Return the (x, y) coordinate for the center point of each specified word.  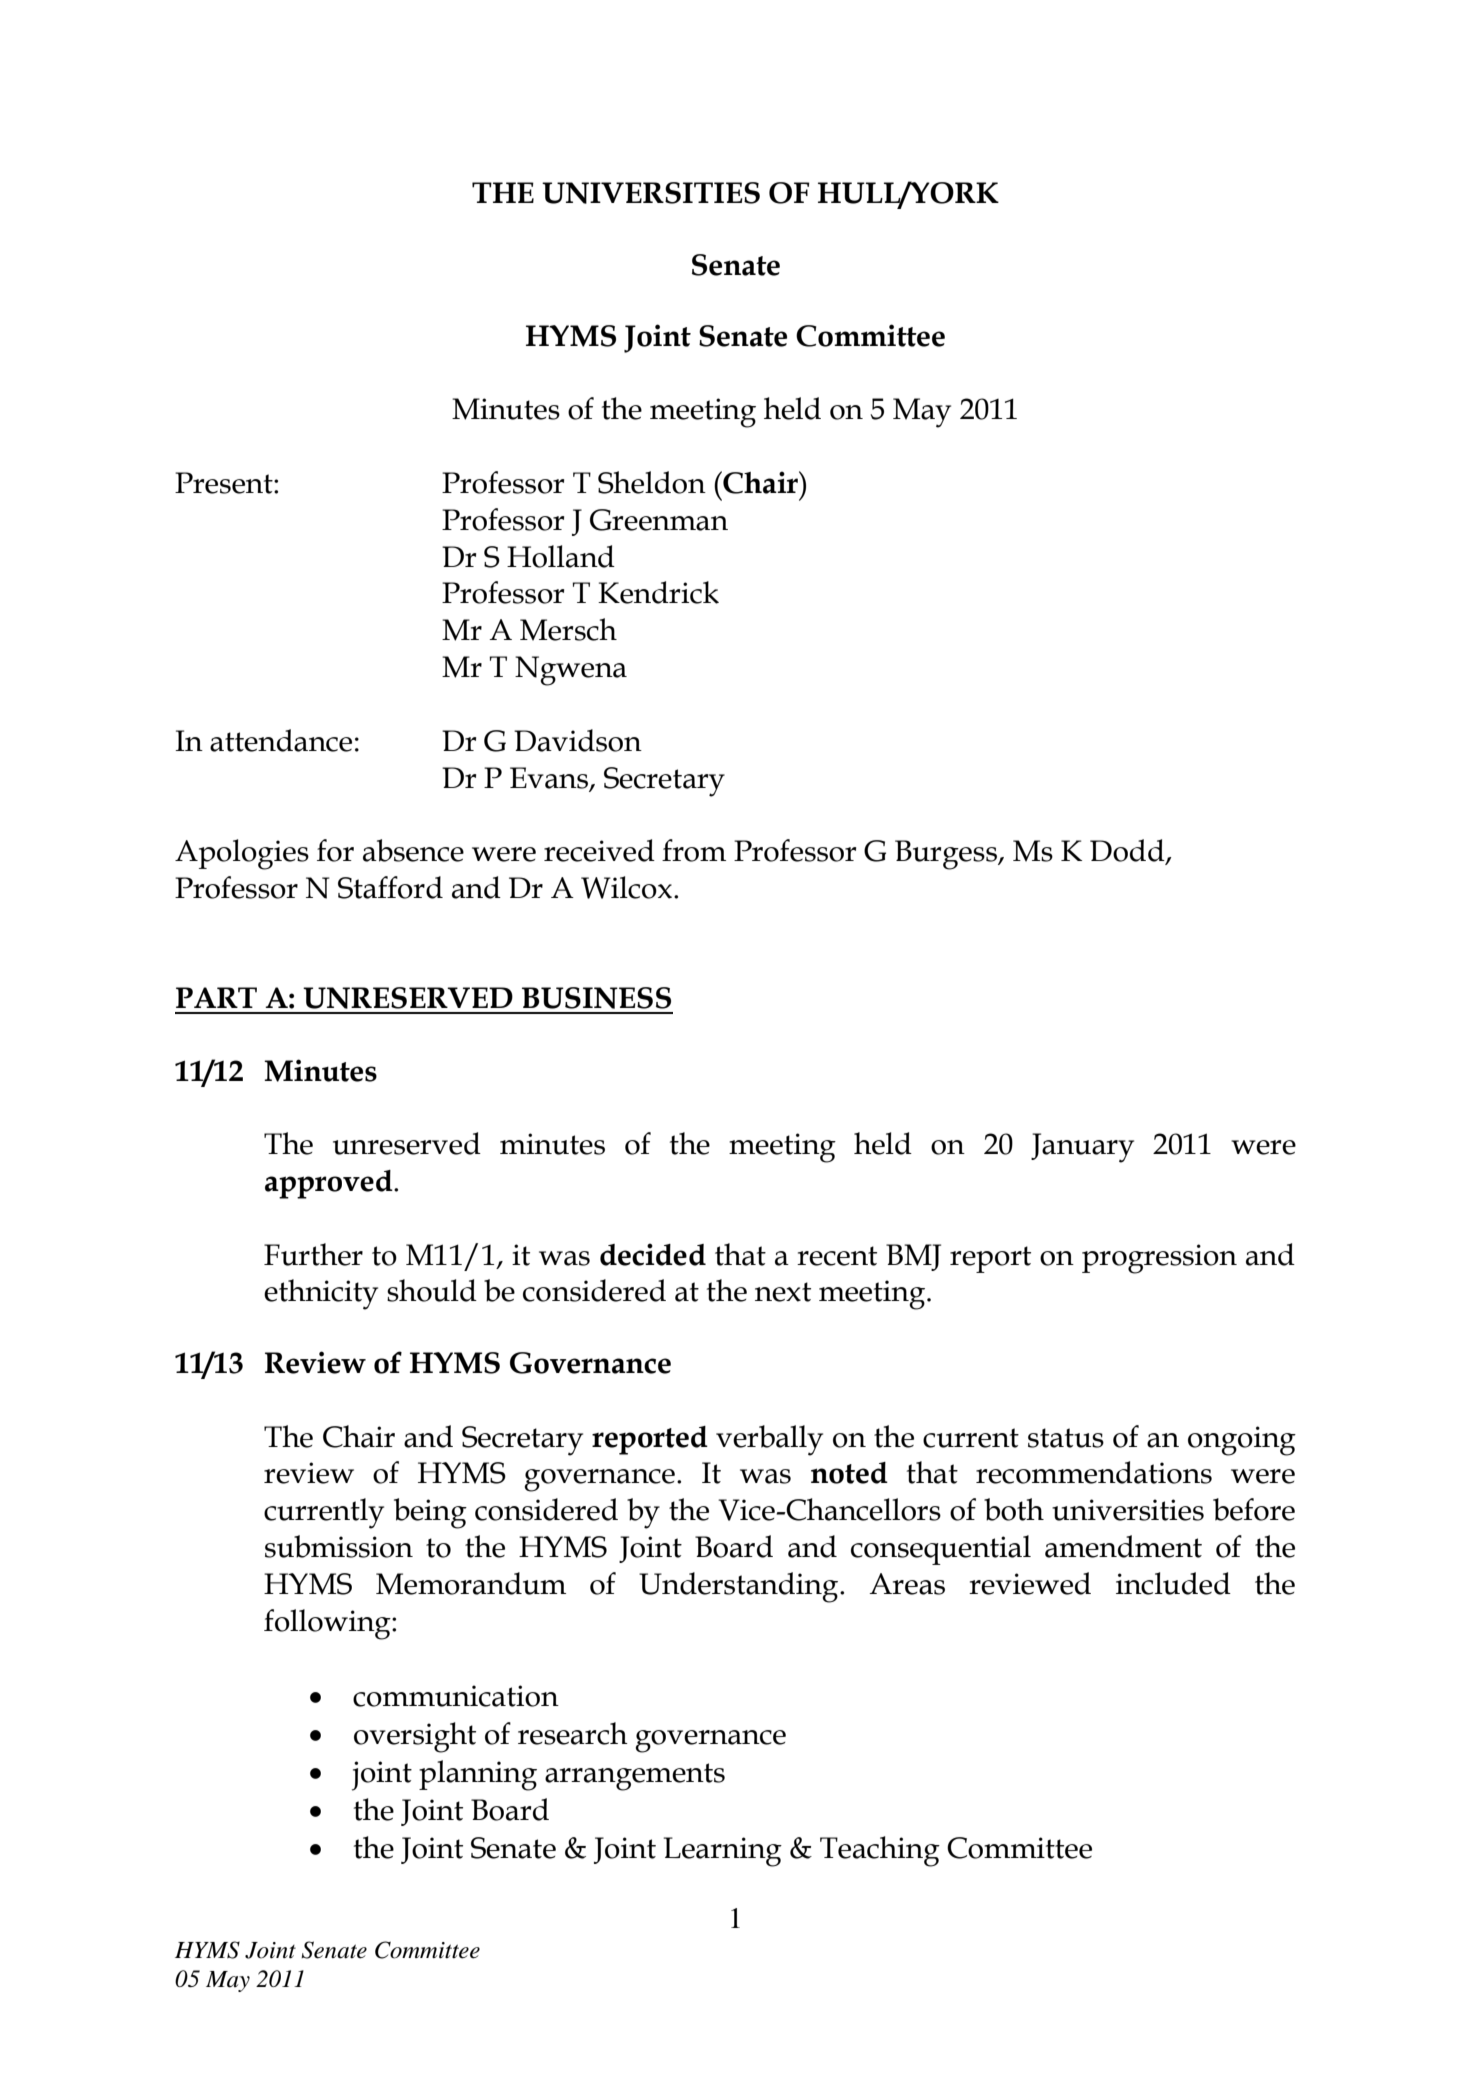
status (1066, 1438)
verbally (769, 1440)
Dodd (1128, 851)
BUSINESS (596, 998)
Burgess (947, 855)
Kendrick (658, 592)
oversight (415, 1737)
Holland (561, 556)
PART (216, 997)
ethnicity (321, 1294)
